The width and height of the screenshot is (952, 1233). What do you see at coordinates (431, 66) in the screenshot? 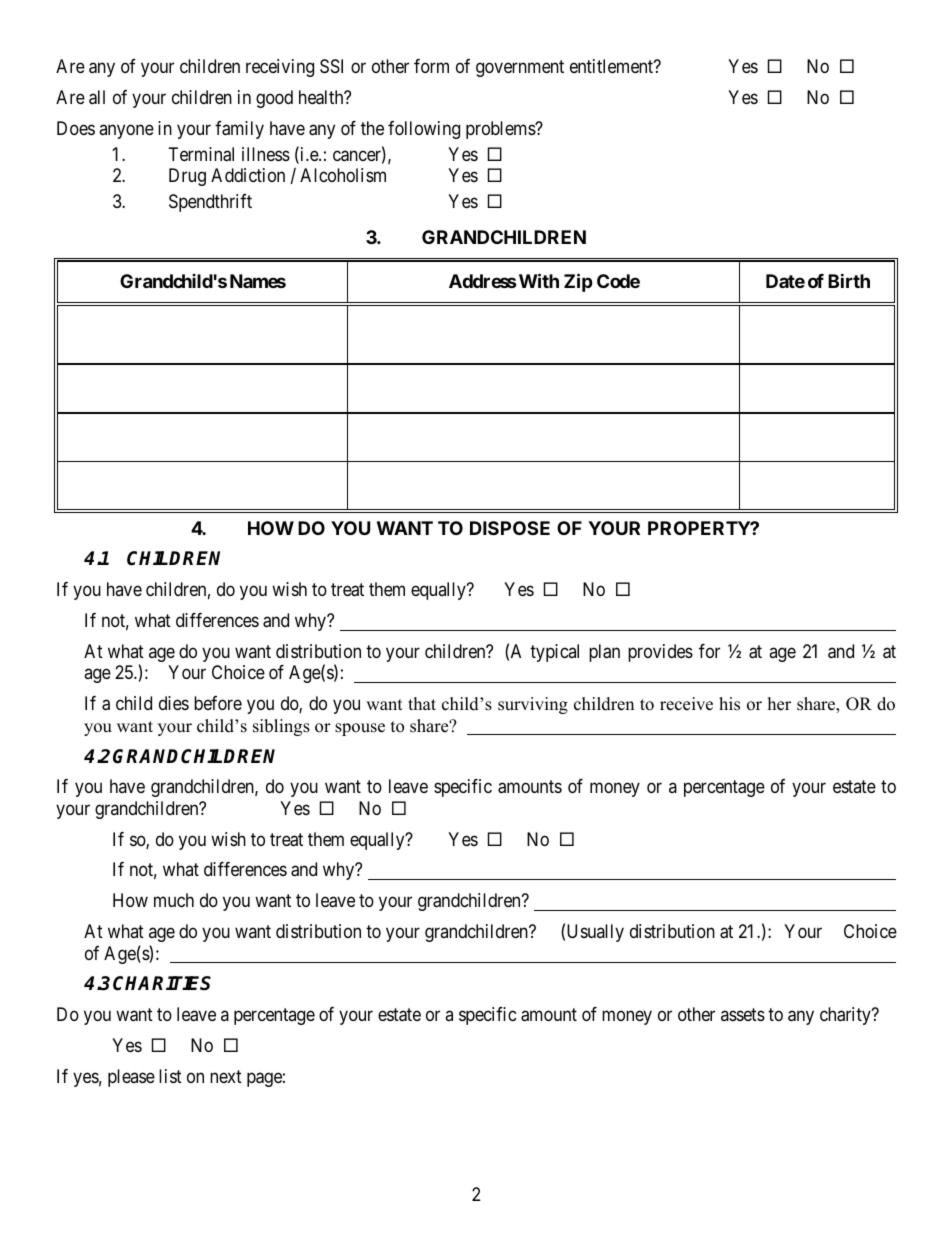
I see `form` at bounding box center [431, 66].
